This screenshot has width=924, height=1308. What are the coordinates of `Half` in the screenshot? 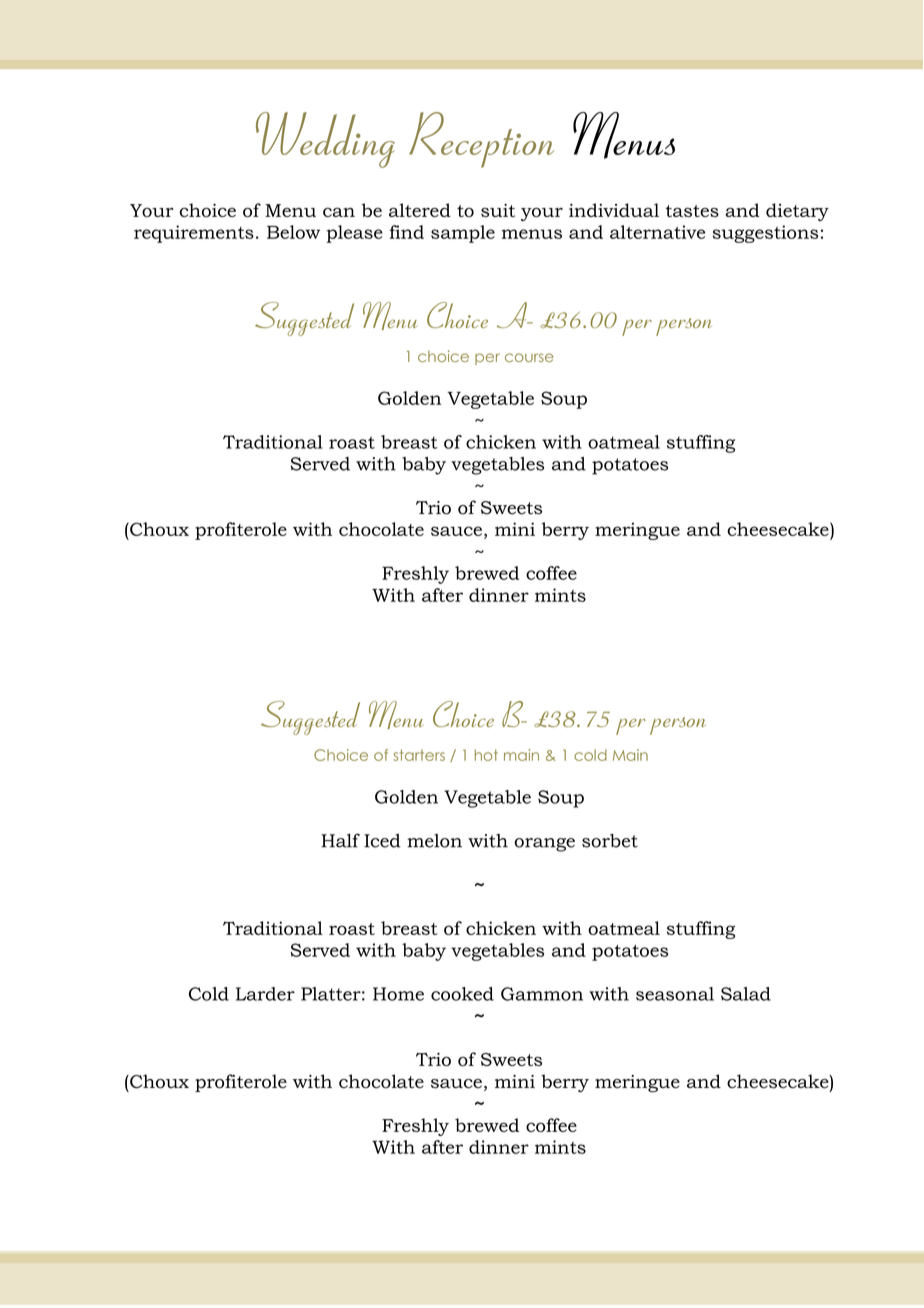 It's located at (340, 840).
